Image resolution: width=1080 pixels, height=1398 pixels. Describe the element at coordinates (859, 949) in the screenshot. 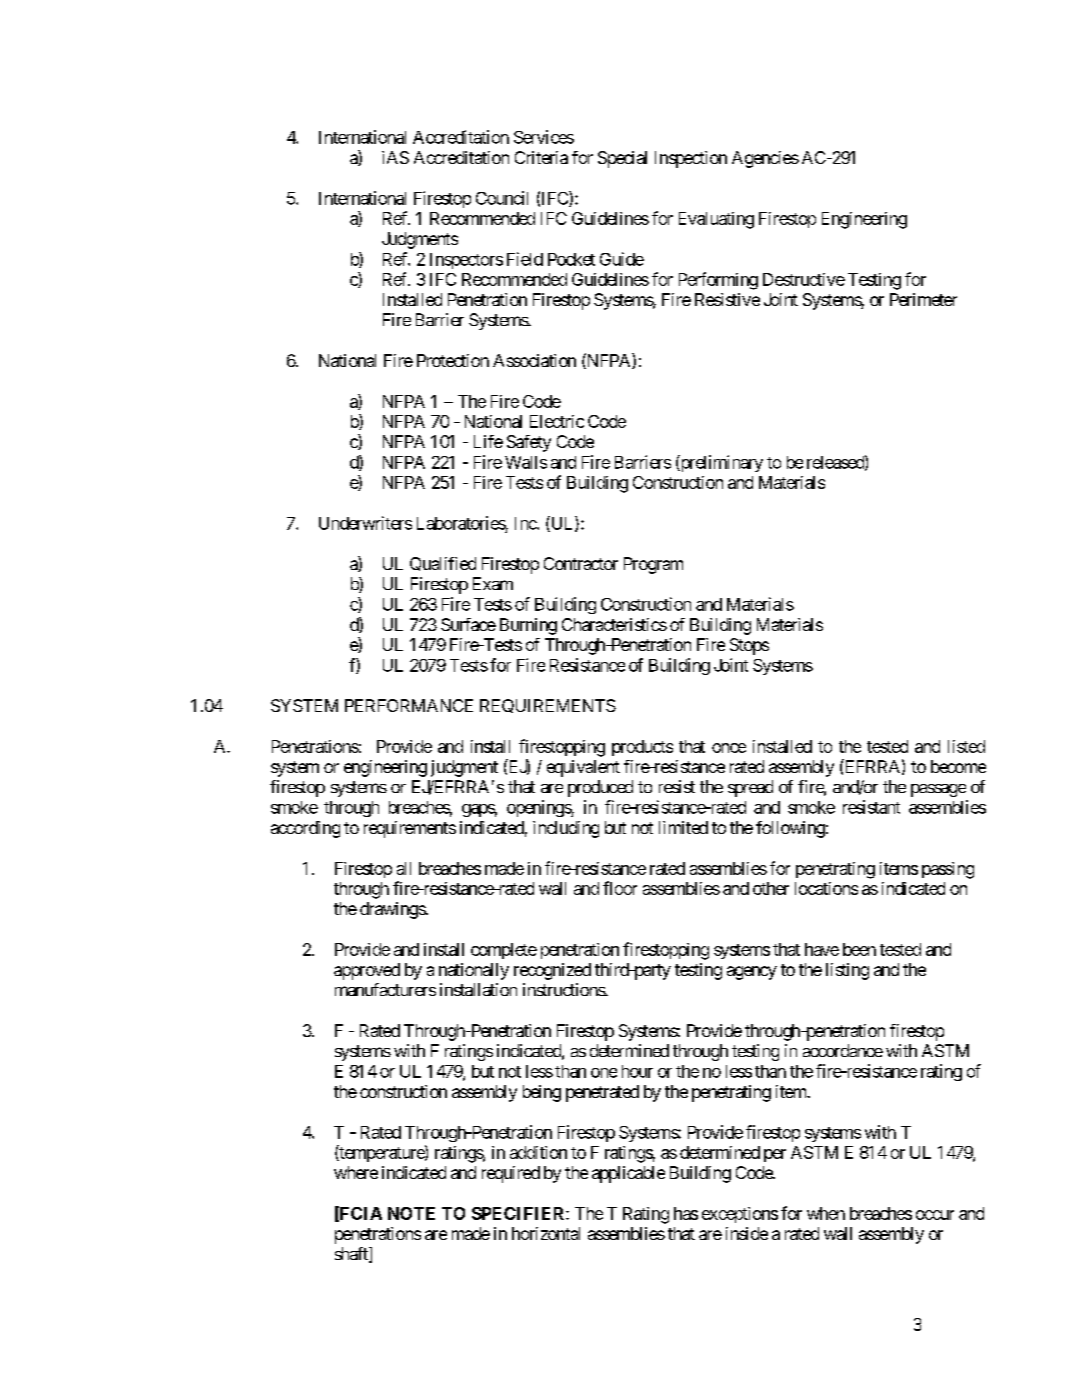

I see `been` at that location.
